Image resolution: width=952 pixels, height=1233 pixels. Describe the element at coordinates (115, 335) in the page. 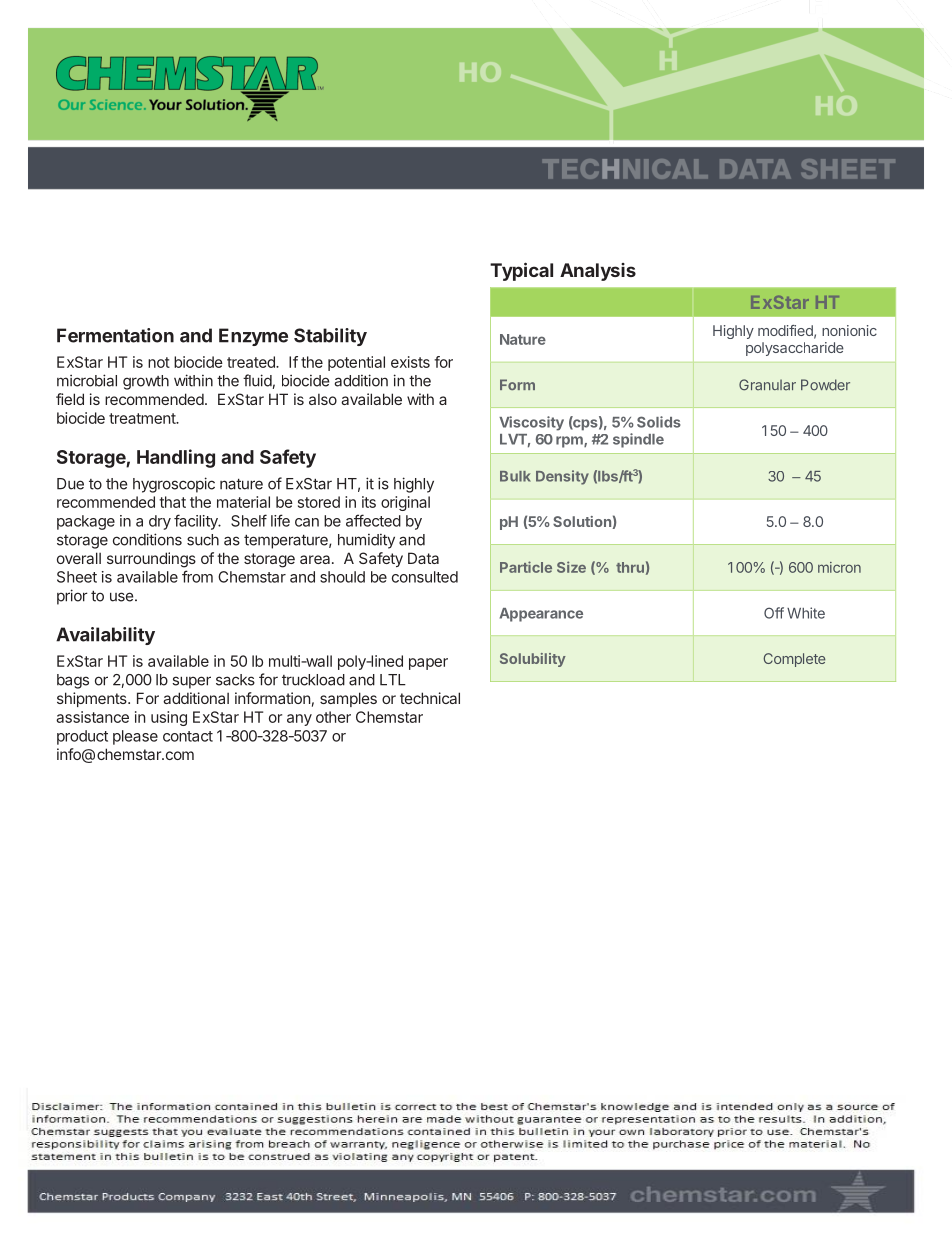

I see `Fermentation` at that location.
